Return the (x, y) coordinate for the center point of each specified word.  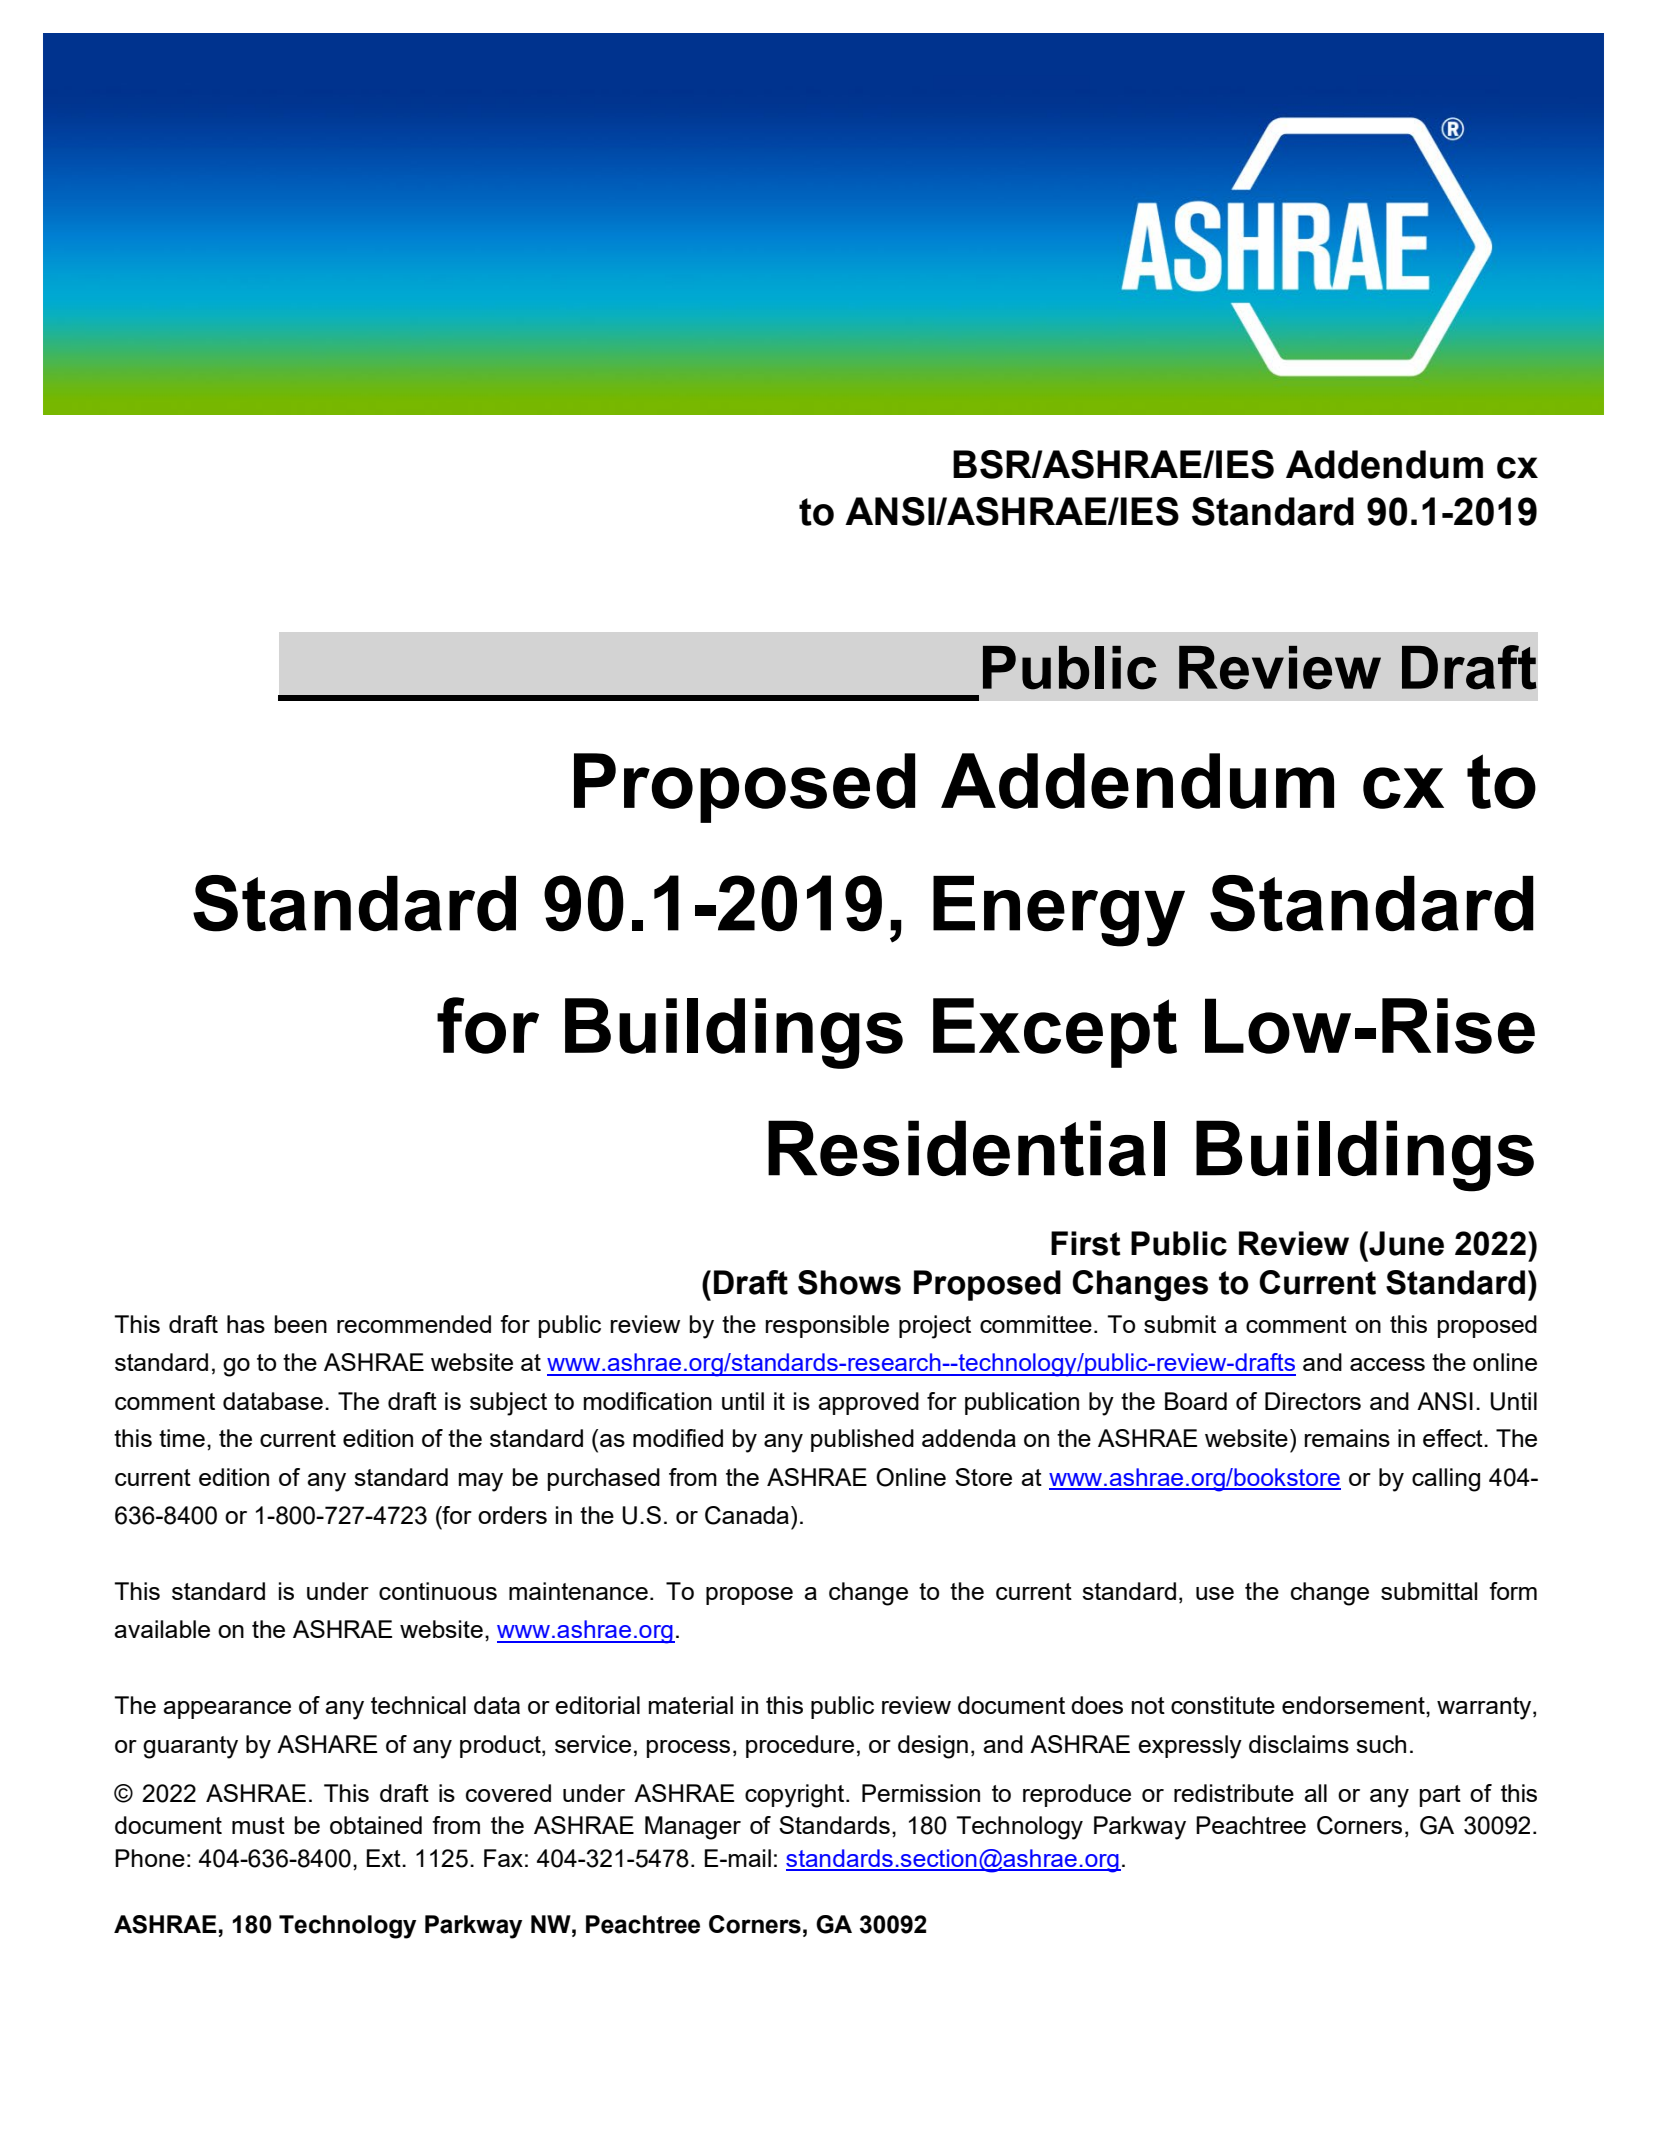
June (1405, 1243)
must (258, 1825)
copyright (796, 1796)
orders (512, 1515)
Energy (1059, 911)
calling (1446, 1480)
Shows (849, 1282)
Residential (966, 1148)
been (301, 1324)
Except (1055, 1033)
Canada (747, 1515)
